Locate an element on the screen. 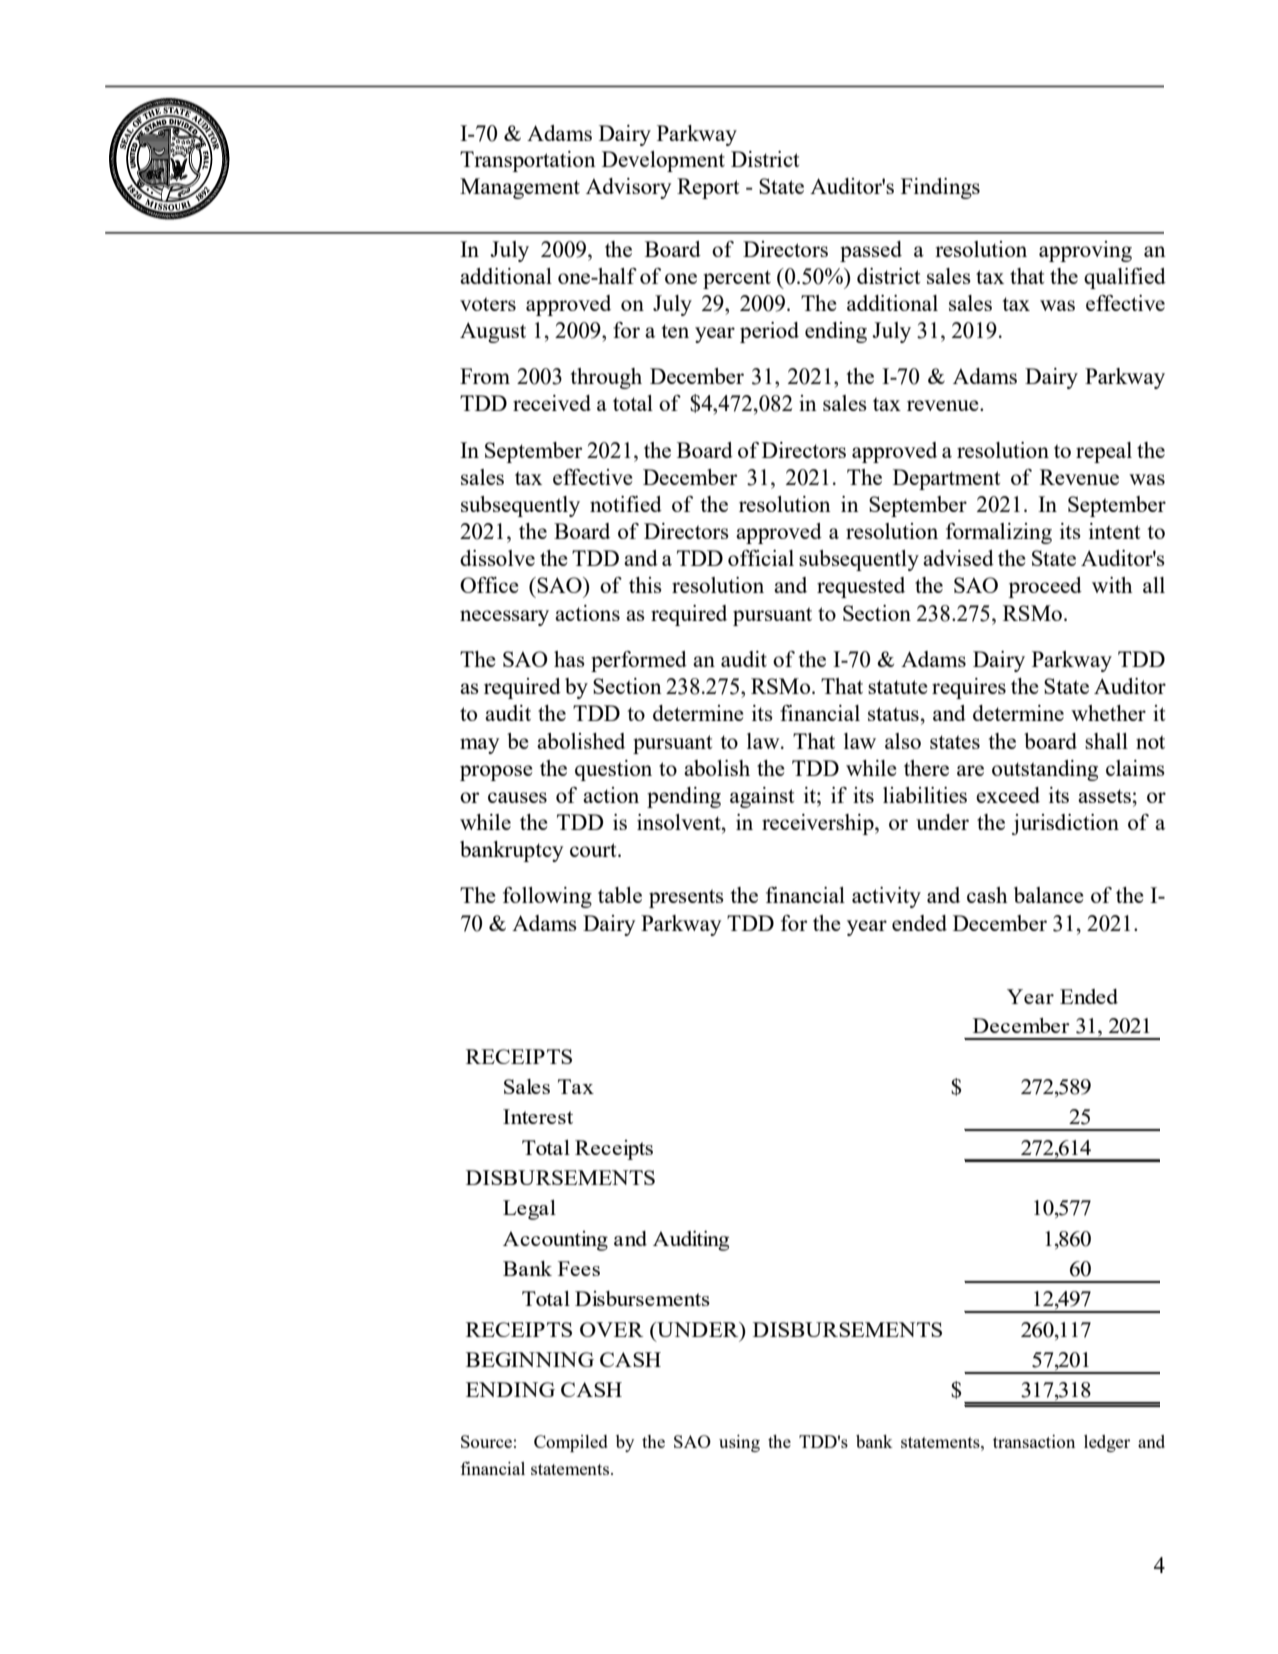 This screenshot has height=1654, width=1278. Management is located at coordinates (520, 188).
